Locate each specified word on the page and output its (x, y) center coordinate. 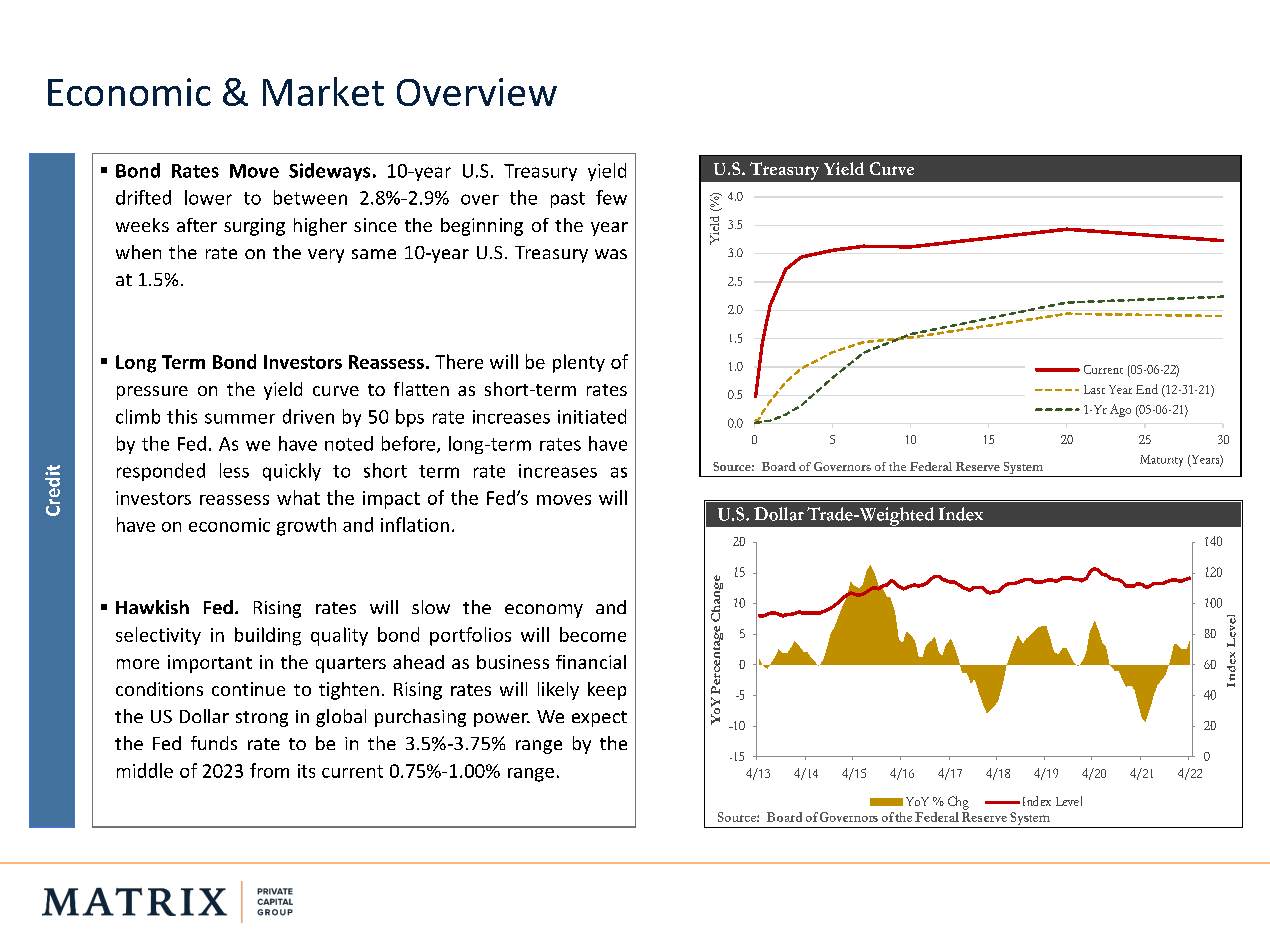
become (593, 634)
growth (306, 526)
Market (323, 91)
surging (254, 227)
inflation (415, 524)
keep (607, 691)
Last (1094, 389)
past (568, 200)
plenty (579, 363)
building (268, 636)
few (611, 197)
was (611, 254)
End (1147, 389)
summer (240, 418)
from (269, 770)
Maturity (1161, 461)
